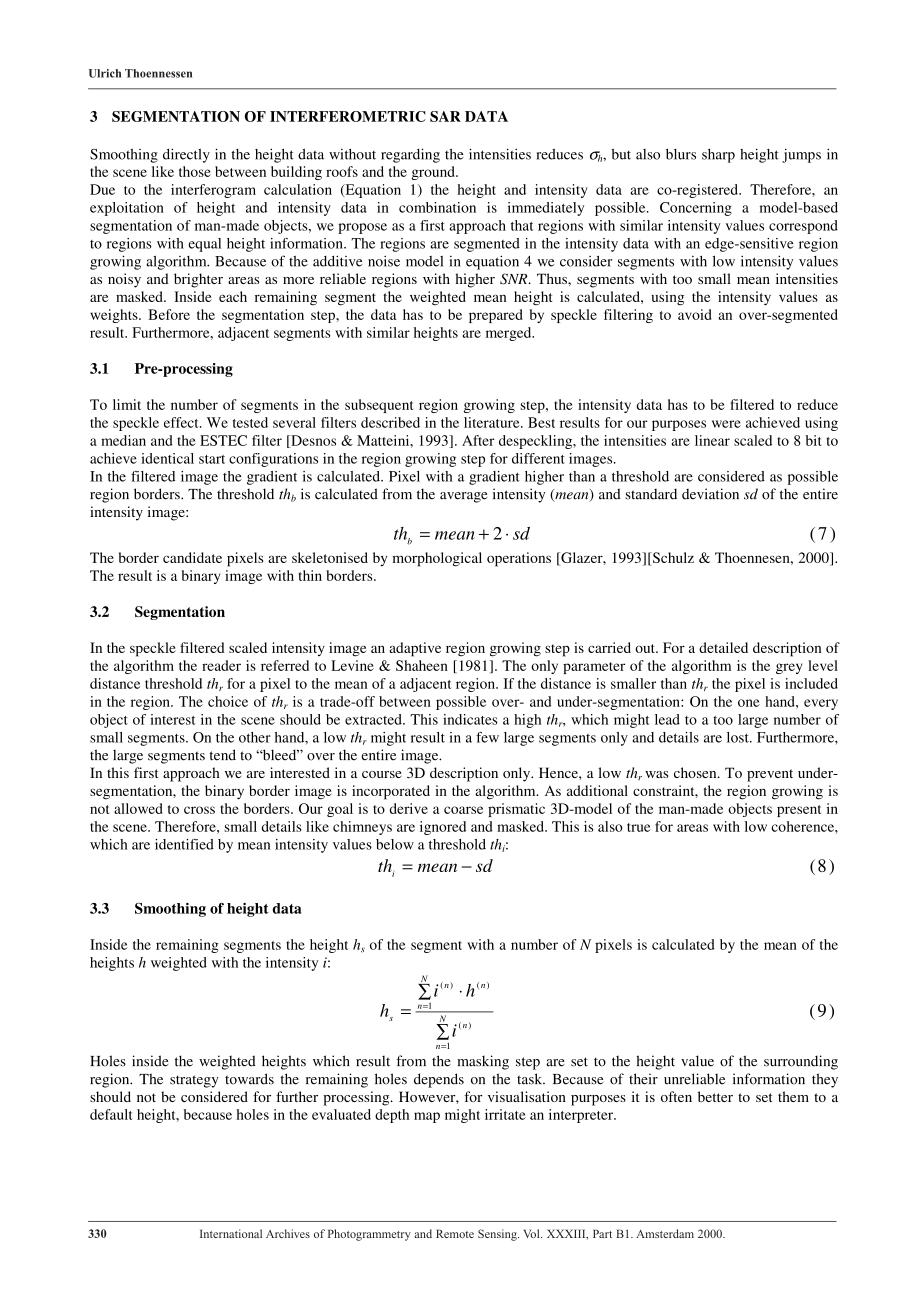  Describe the element at coordinates (231, 1233) in the image. I see `International` at that location.
